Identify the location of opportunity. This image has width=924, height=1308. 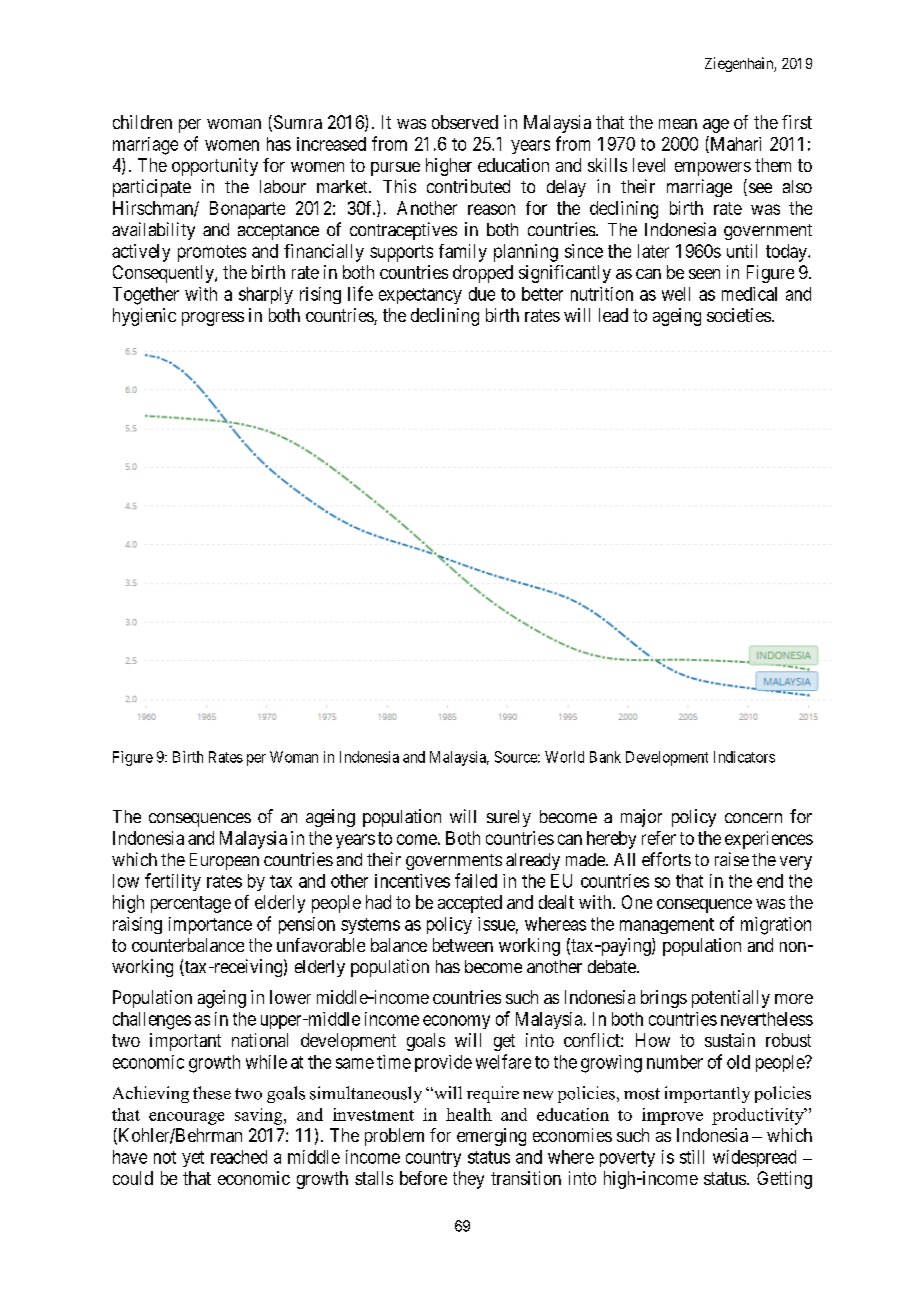
(215, 167).
